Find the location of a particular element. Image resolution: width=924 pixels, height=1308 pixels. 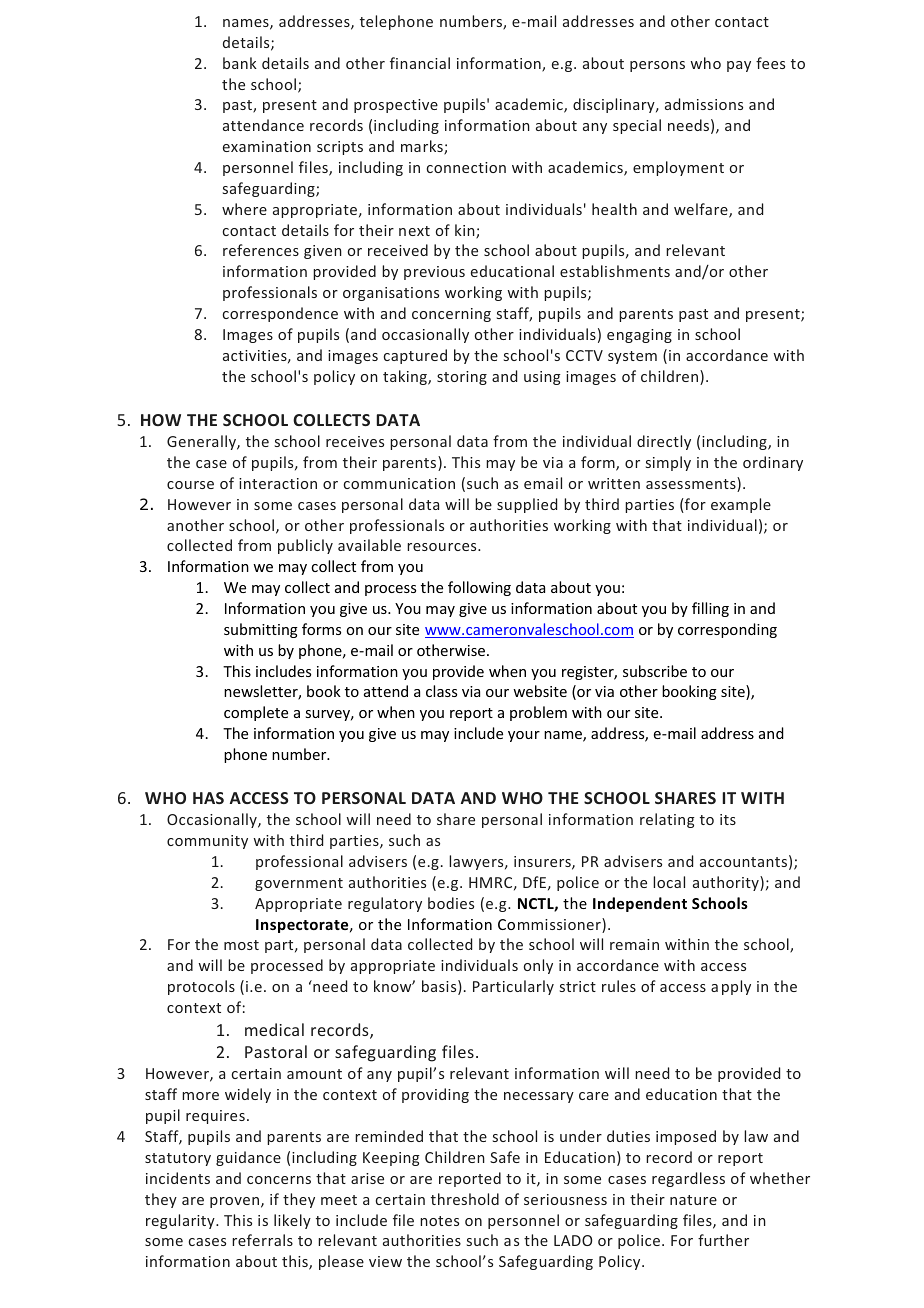

most is located at coordinates (241, 945).
